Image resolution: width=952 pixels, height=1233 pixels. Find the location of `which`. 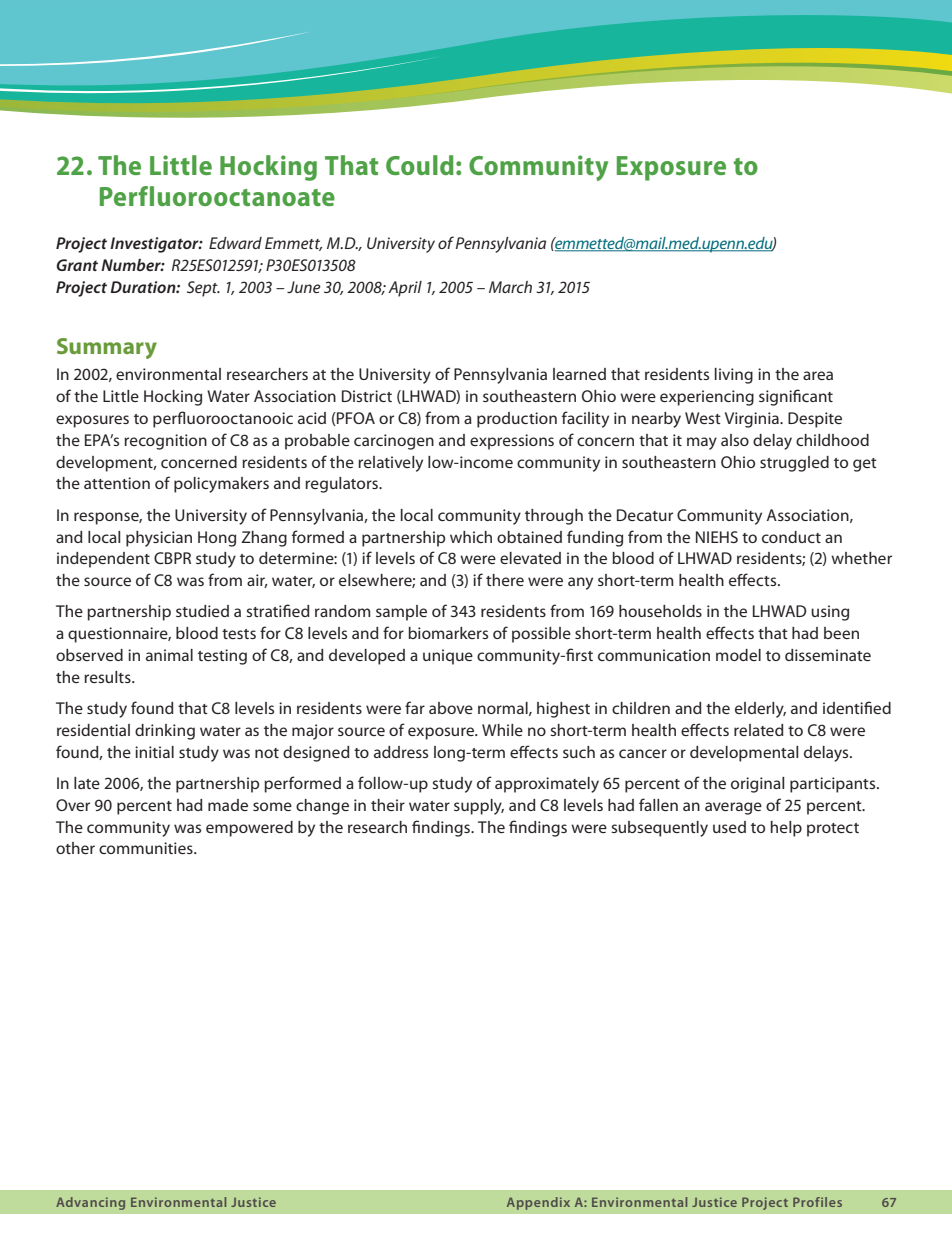

which is located at coordinates (471, 537).
